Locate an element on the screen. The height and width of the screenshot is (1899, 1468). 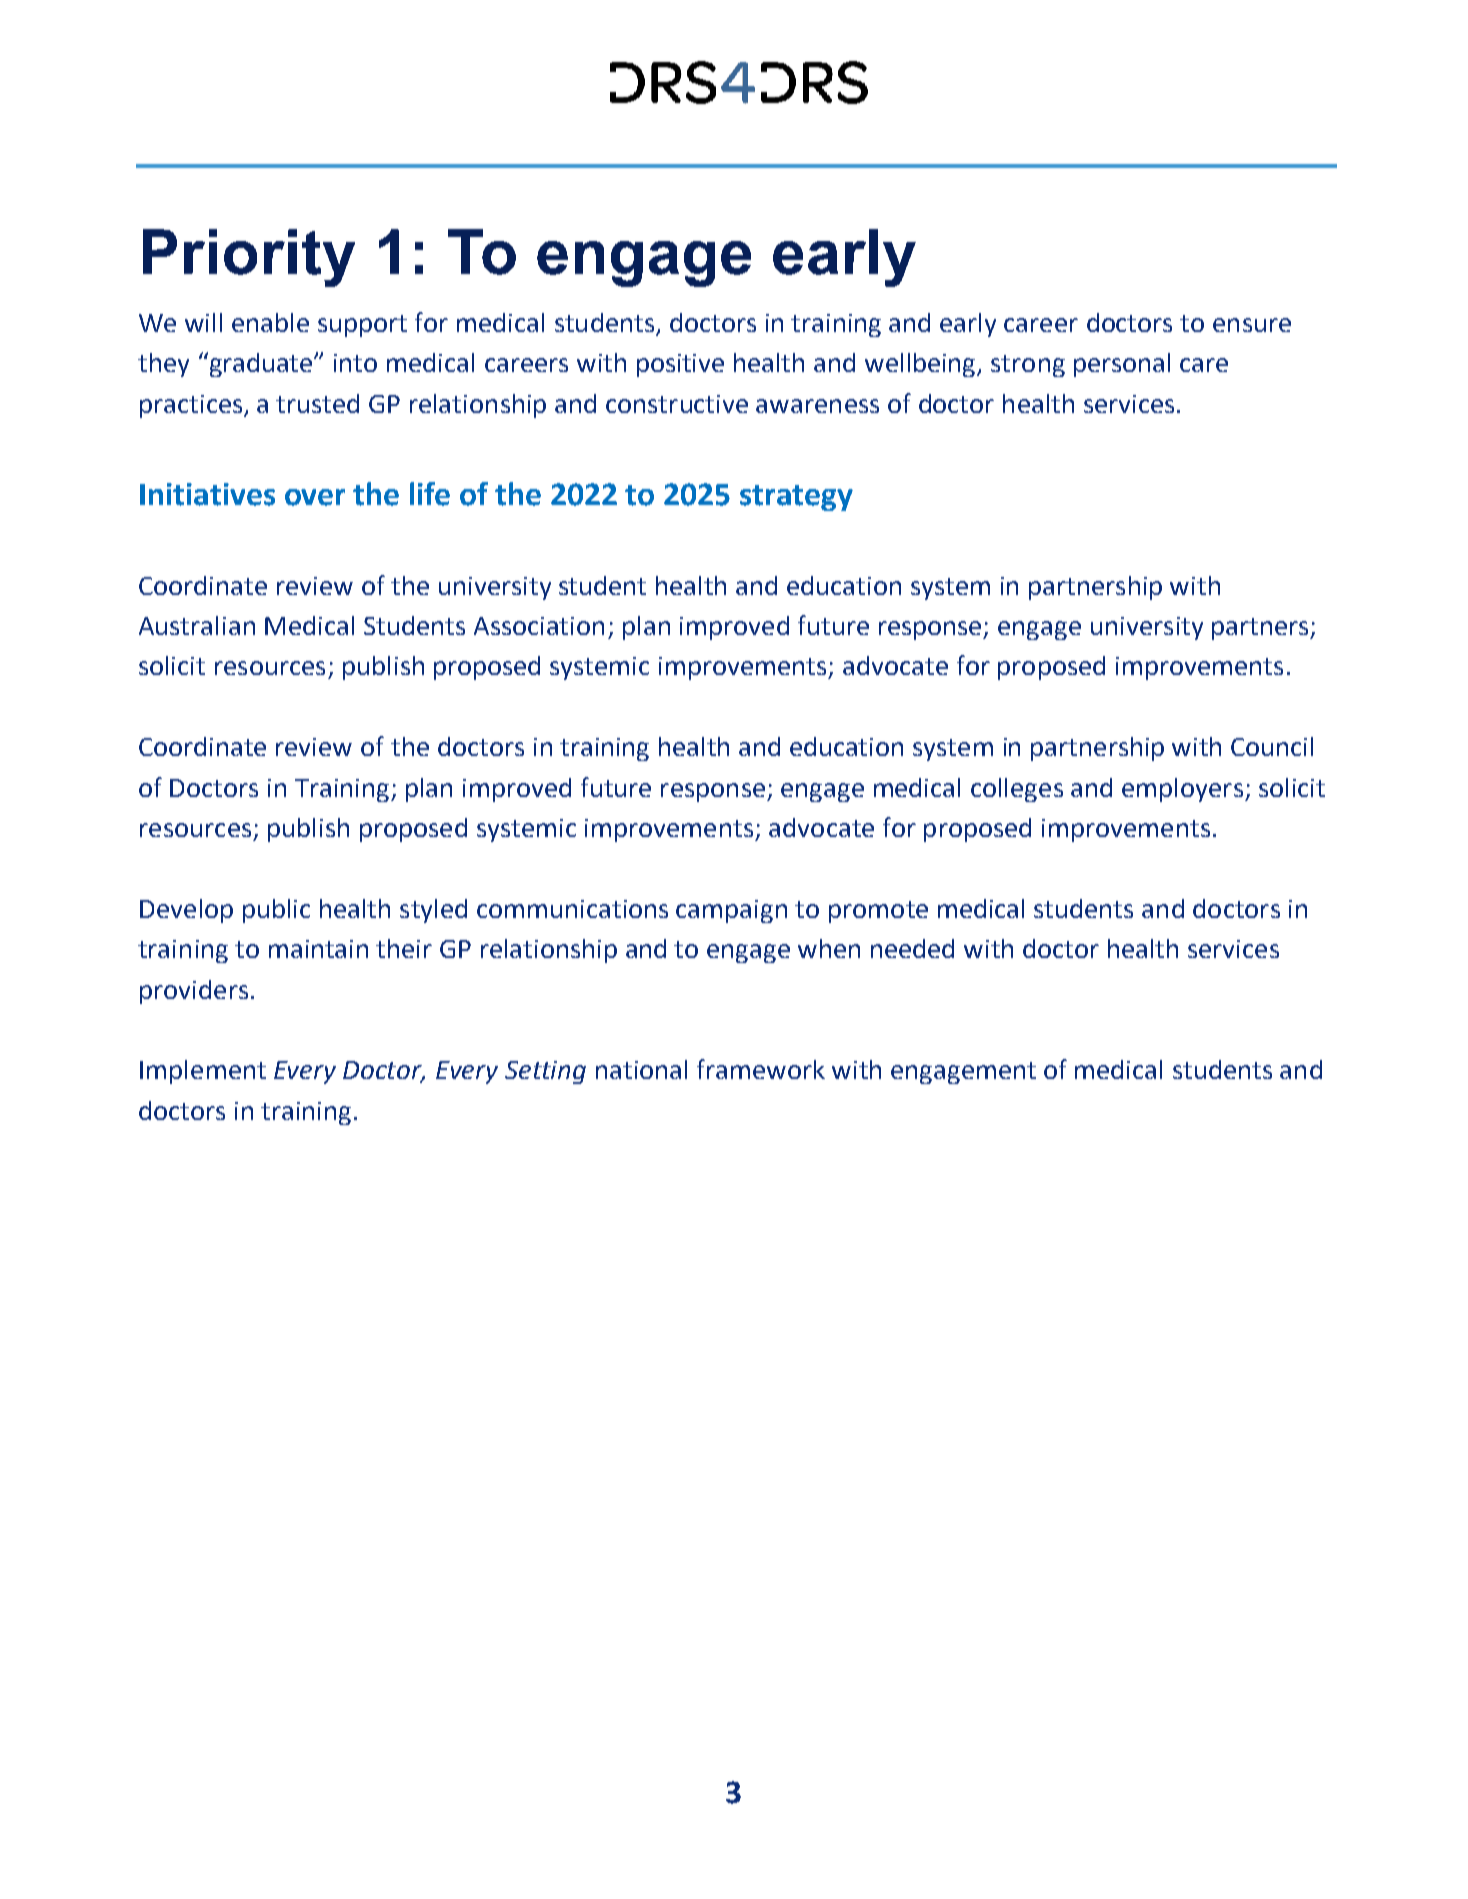
Council is located at coordinates (1272, 746).
